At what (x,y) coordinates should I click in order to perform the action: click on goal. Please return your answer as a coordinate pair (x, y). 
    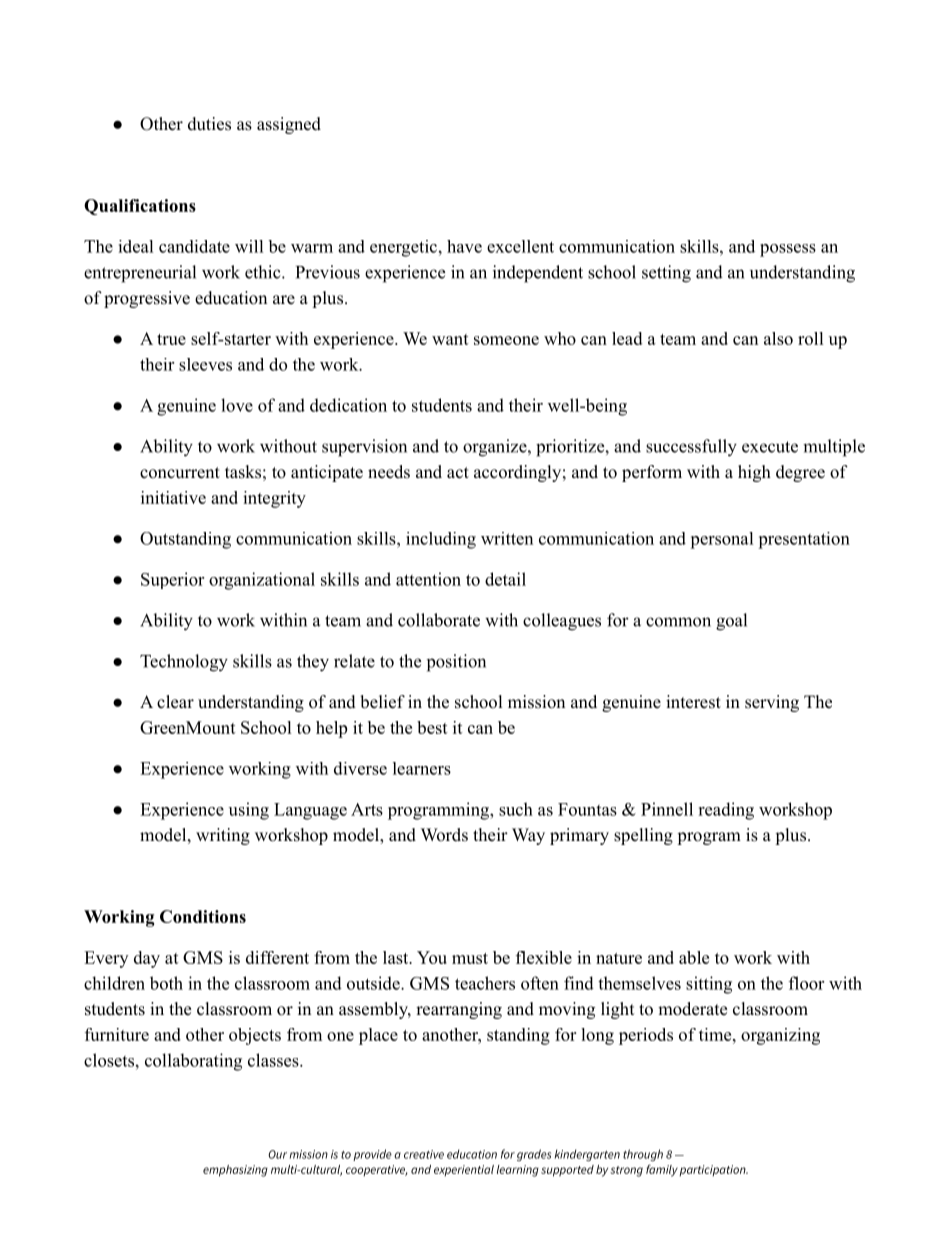
    Looking at the image, I should click on (731, 622).
